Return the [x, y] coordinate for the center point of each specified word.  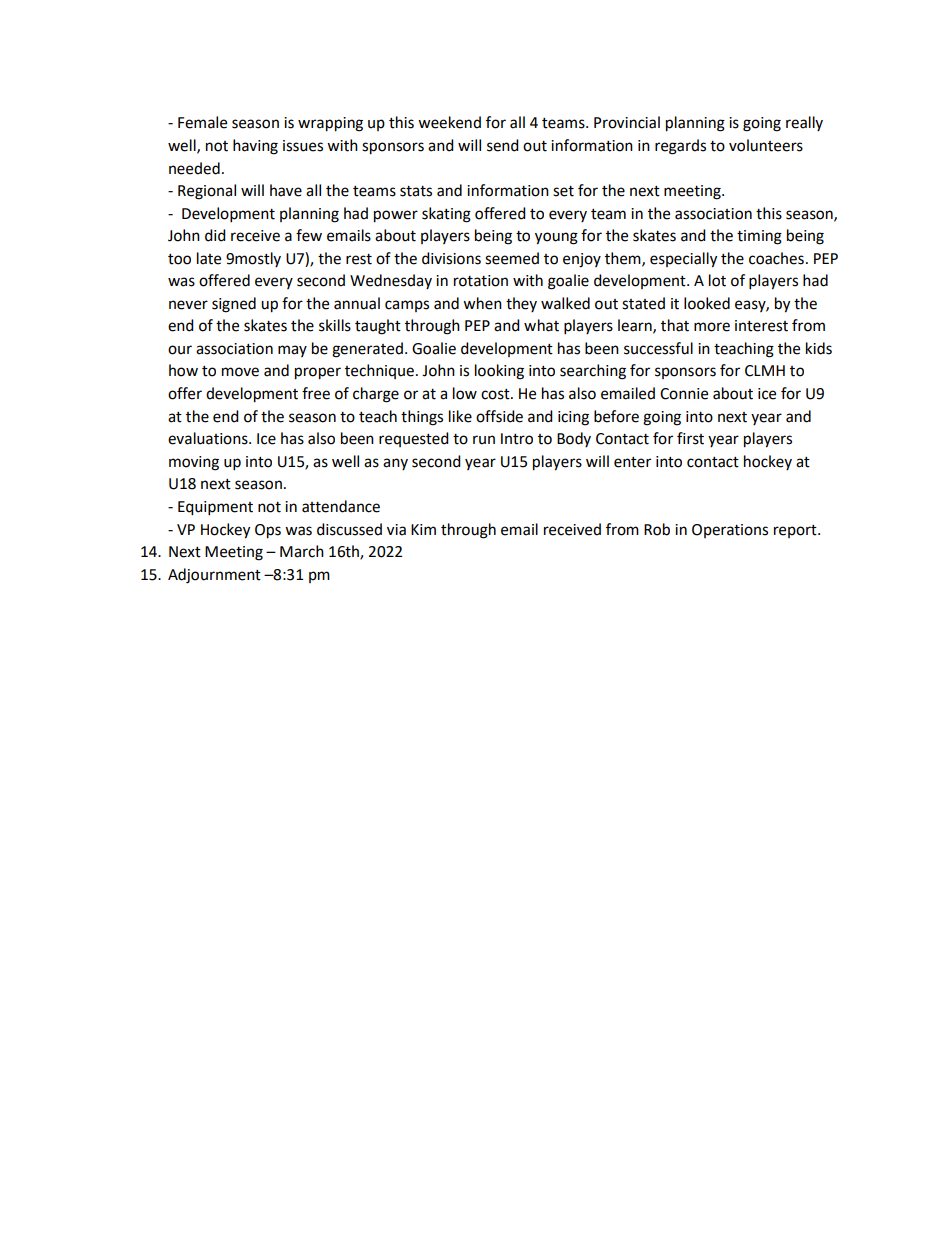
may [292, 351]
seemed [512, 258]
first [690, 438]
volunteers [766, 145]
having [255, 147]
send [503, 145]
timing [759, 237]
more [712, 327]
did [215, 235]
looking [499, 372]
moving [194, 463]
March [302, 551]
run [484, 440]
